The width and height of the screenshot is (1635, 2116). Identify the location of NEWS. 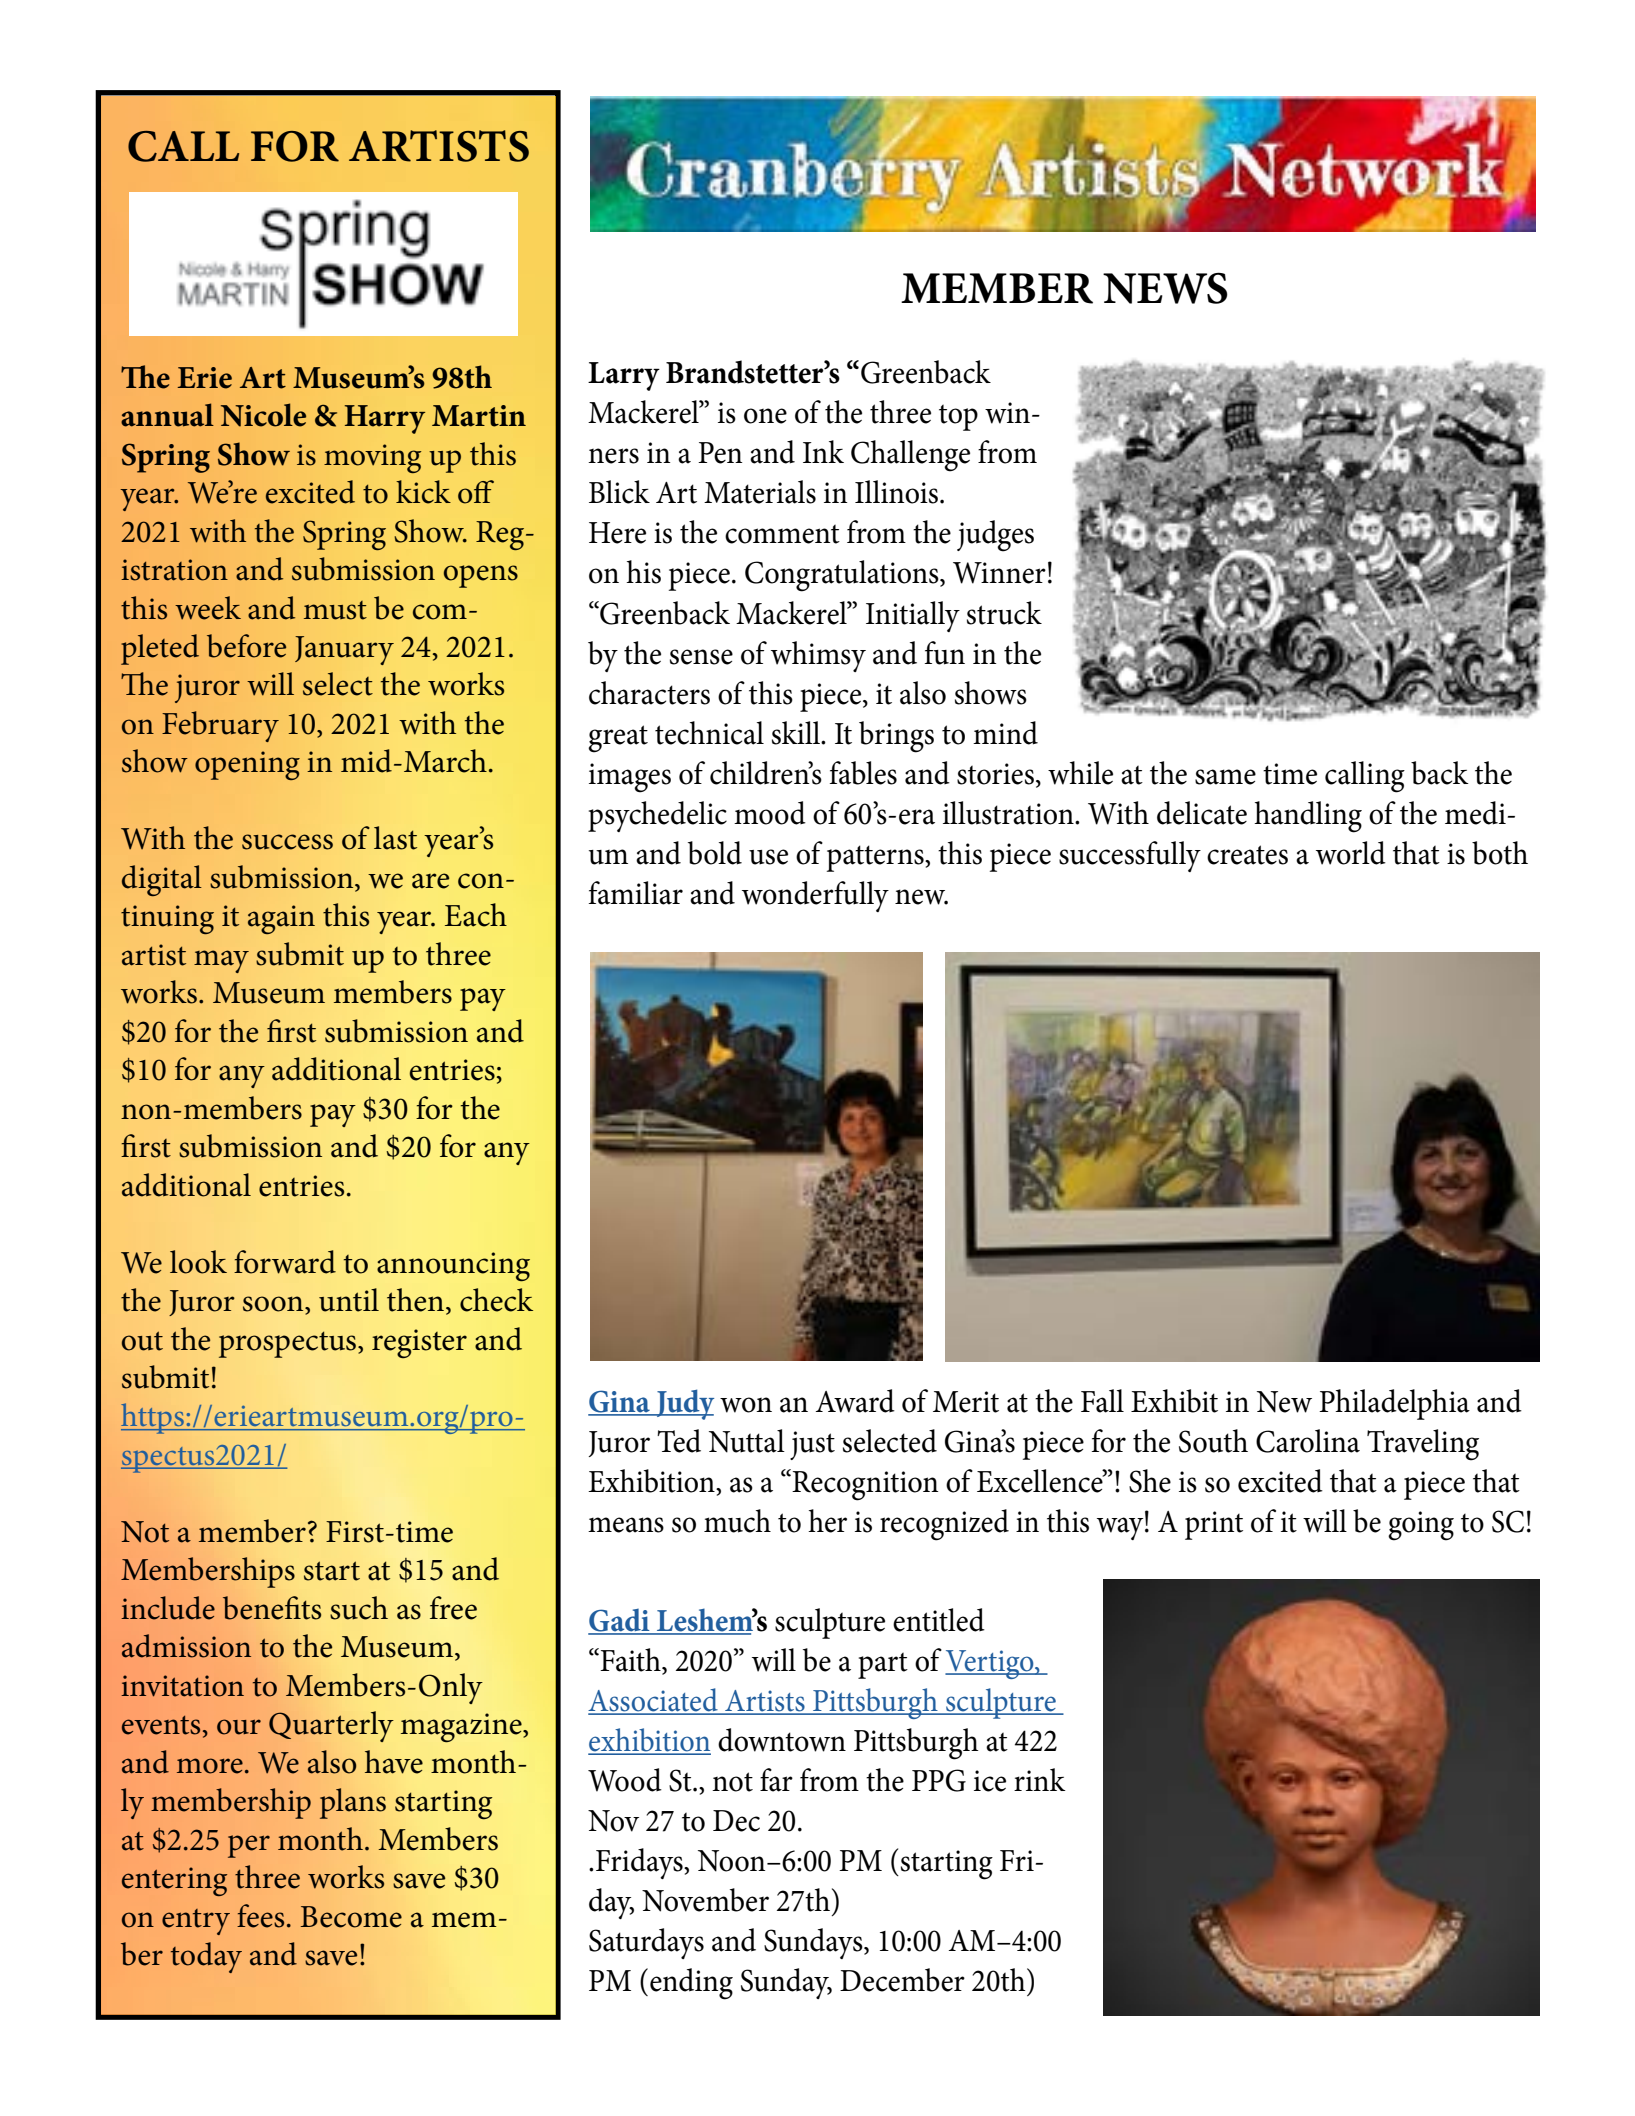
(1165, 288).
